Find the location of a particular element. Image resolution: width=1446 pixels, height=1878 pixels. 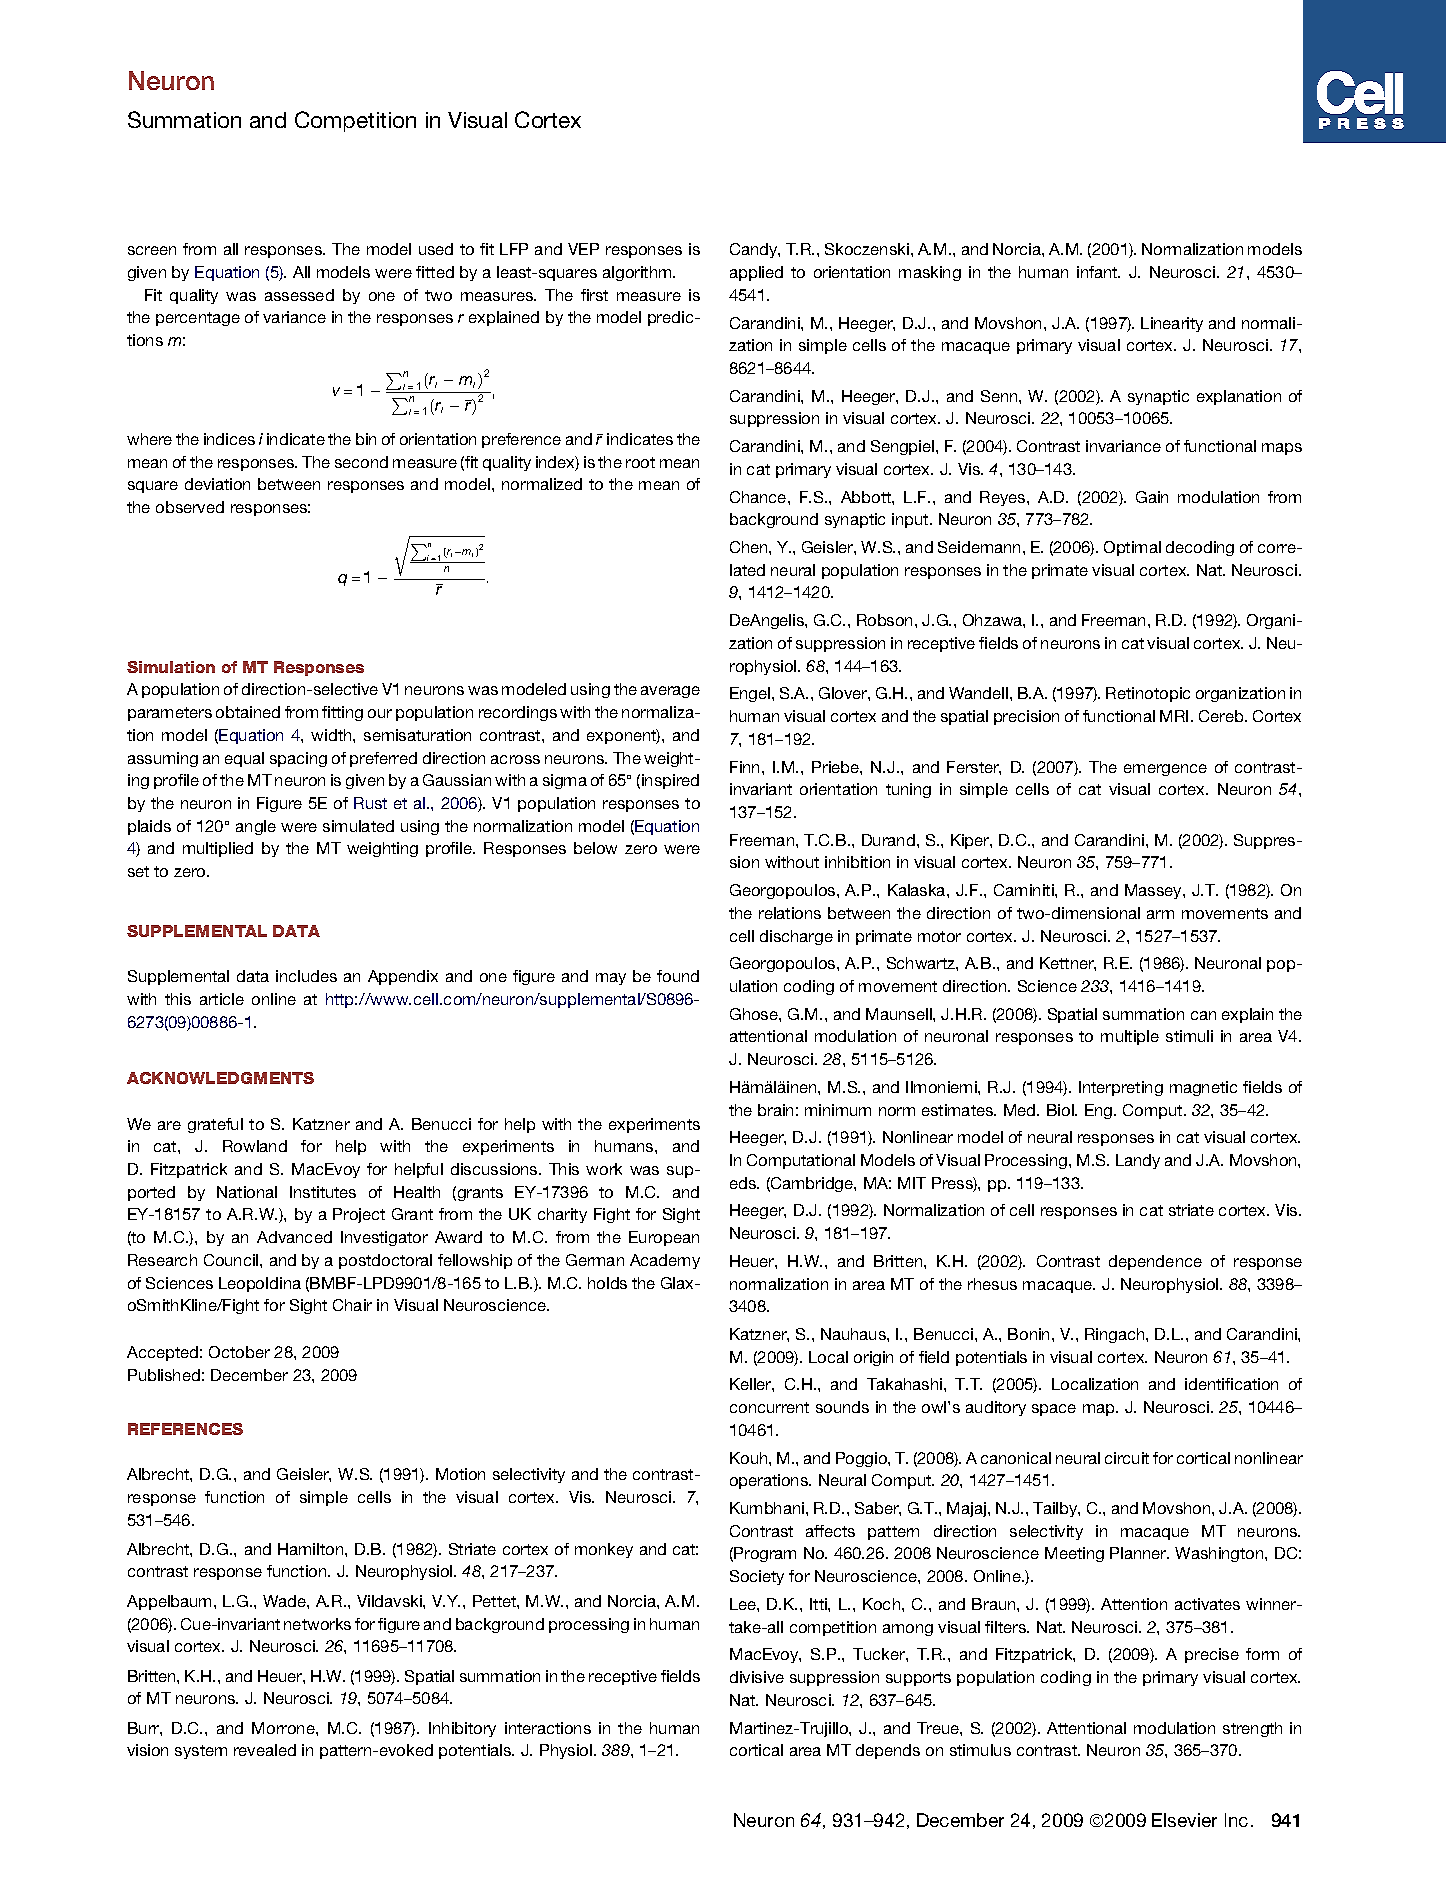

divisive is located at coordinates (757, 1677).
